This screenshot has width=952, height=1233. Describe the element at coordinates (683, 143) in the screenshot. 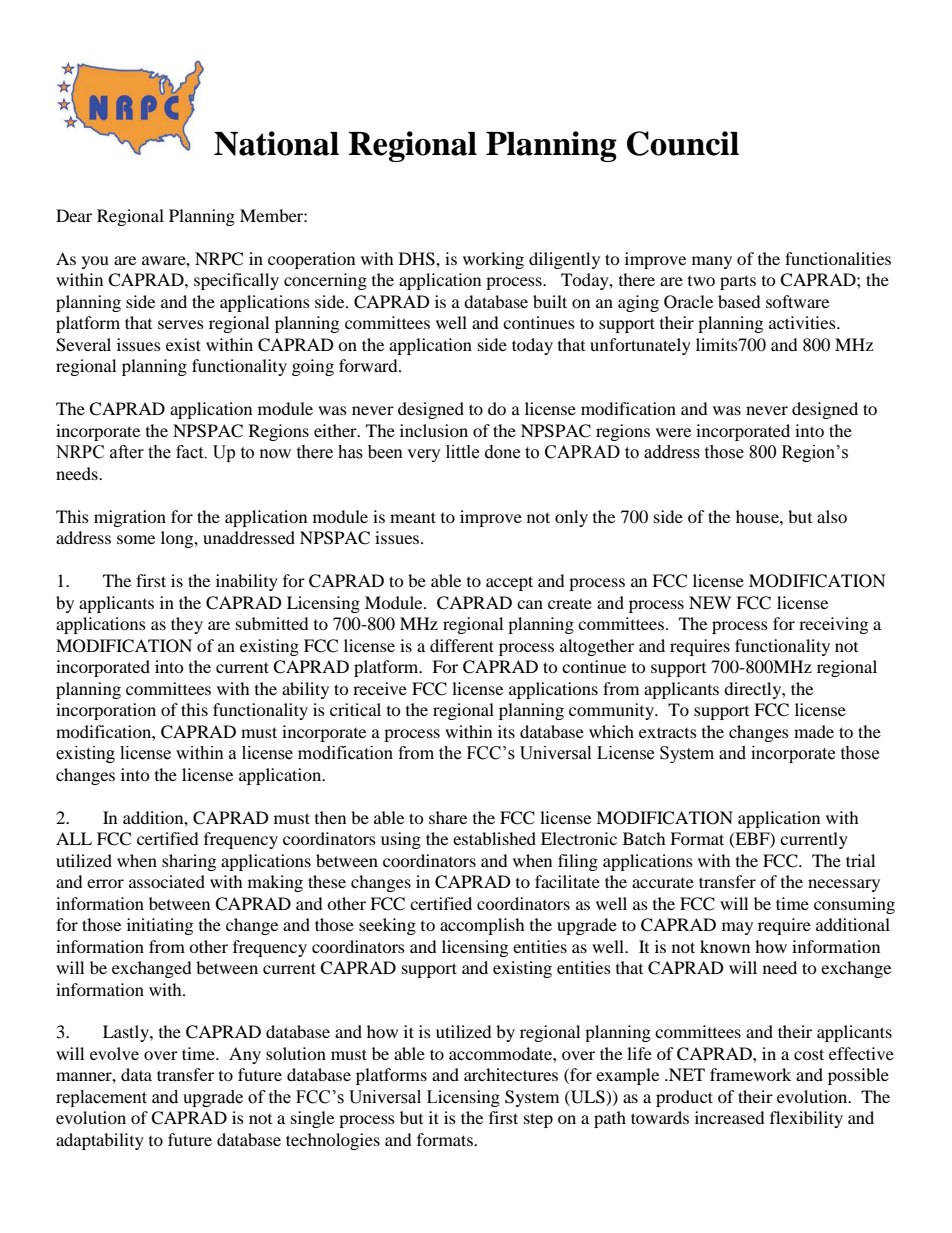

I see `Council` at that location.
